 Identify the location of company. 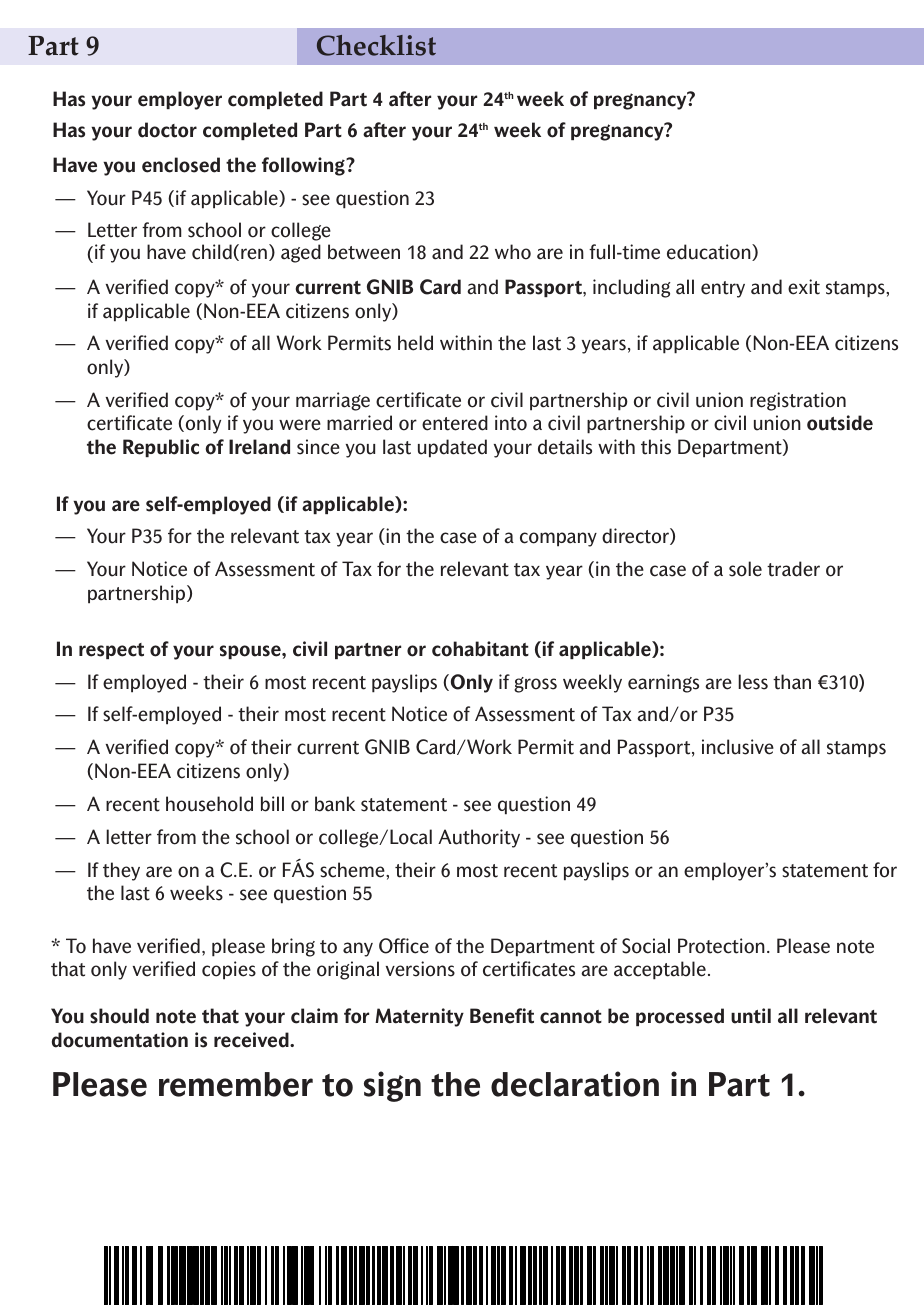
(558, 539).
